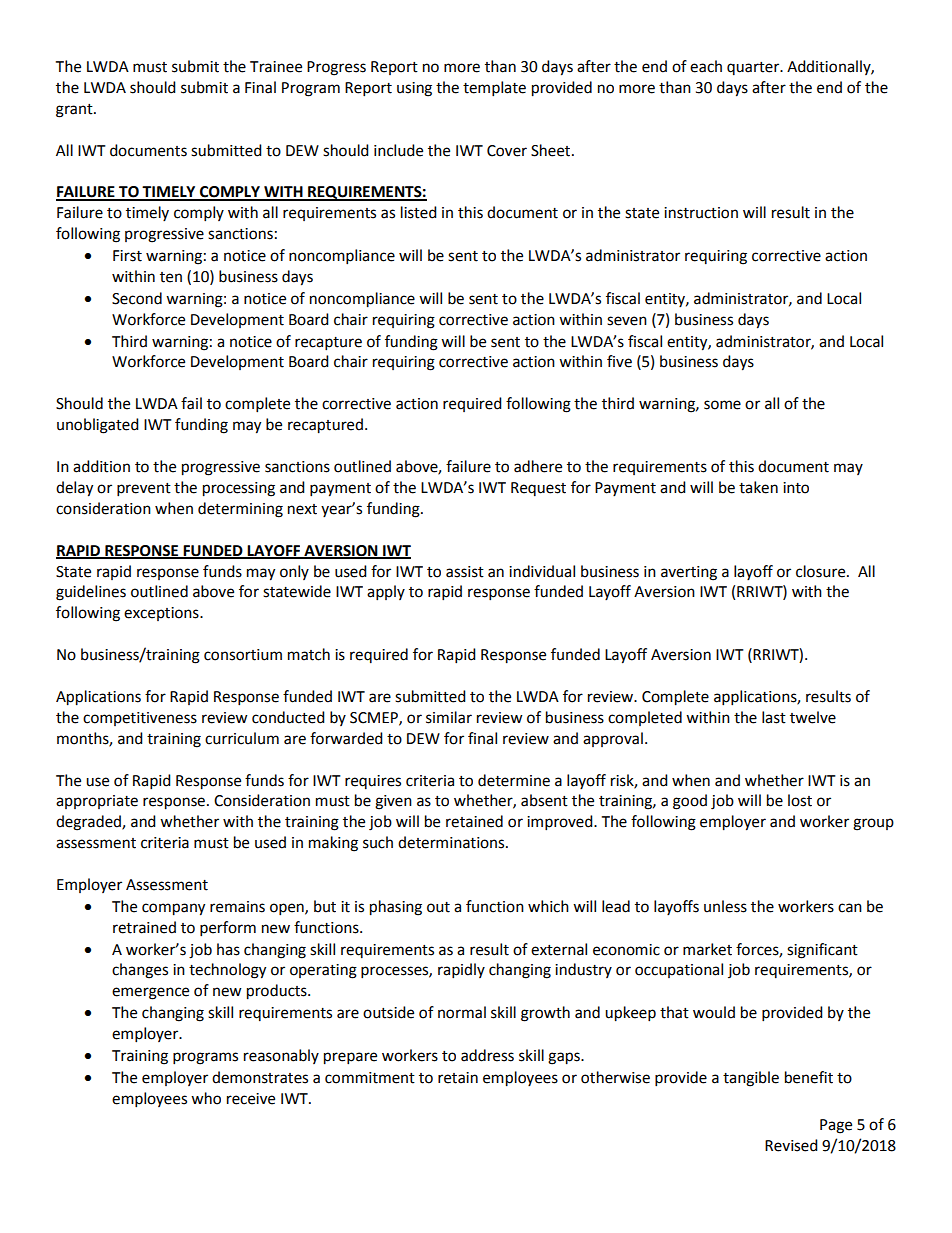 This image has height=1233, width=952. What do you see at coordinates (822, 571) in the image?
I see `closure` at bounding box center [822, 571].
